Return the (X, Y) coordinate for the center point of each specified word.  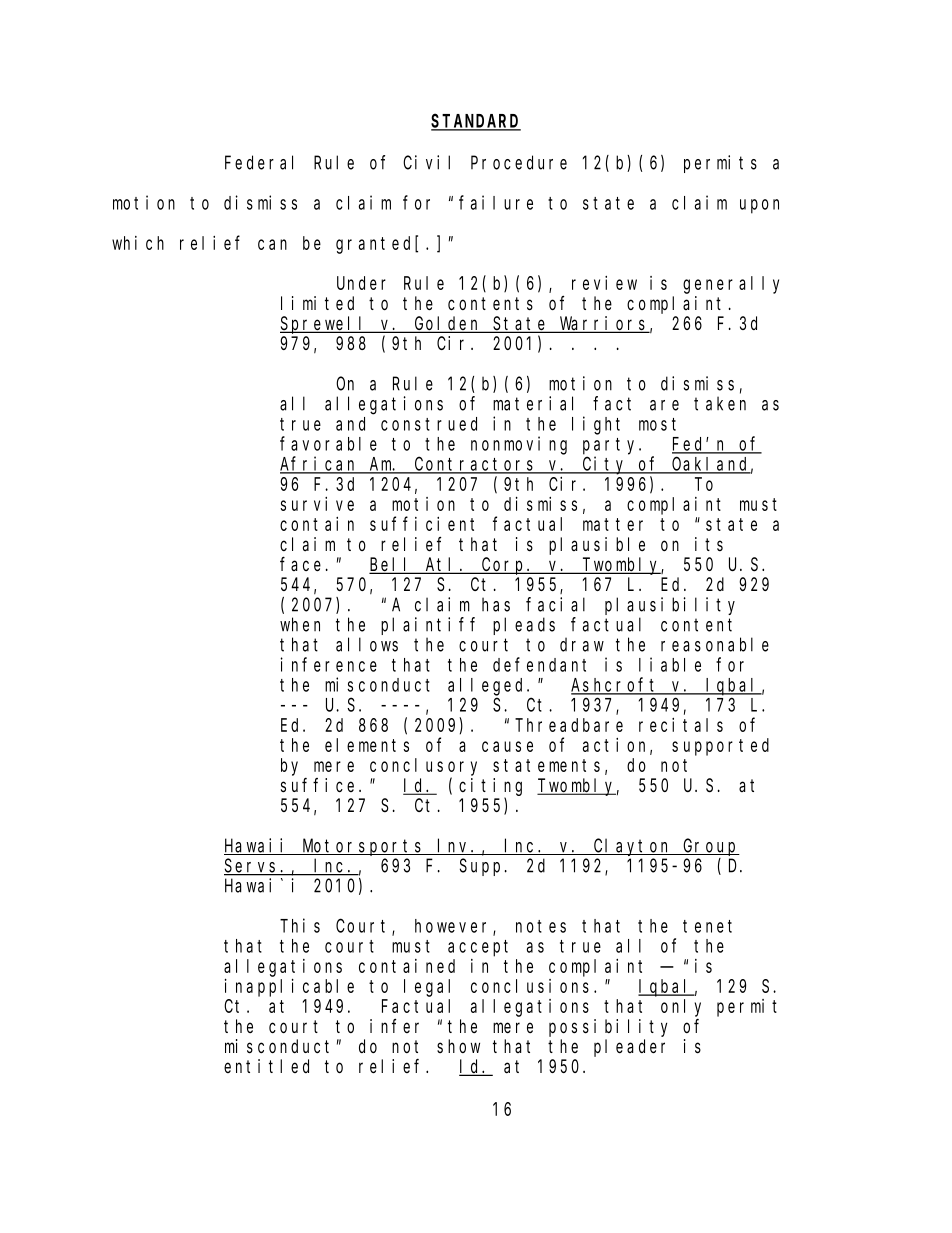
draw (582, 644)
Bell (392, 565)
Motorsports (363, 847)
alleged (488, 687)
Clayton (633, 847)
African (320, 464)
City (605, 465)
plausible (597, 546)
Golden (448, 324)
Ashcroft (616, 685)
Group (710, 847)
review (604, 283)
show (458, 1046)
